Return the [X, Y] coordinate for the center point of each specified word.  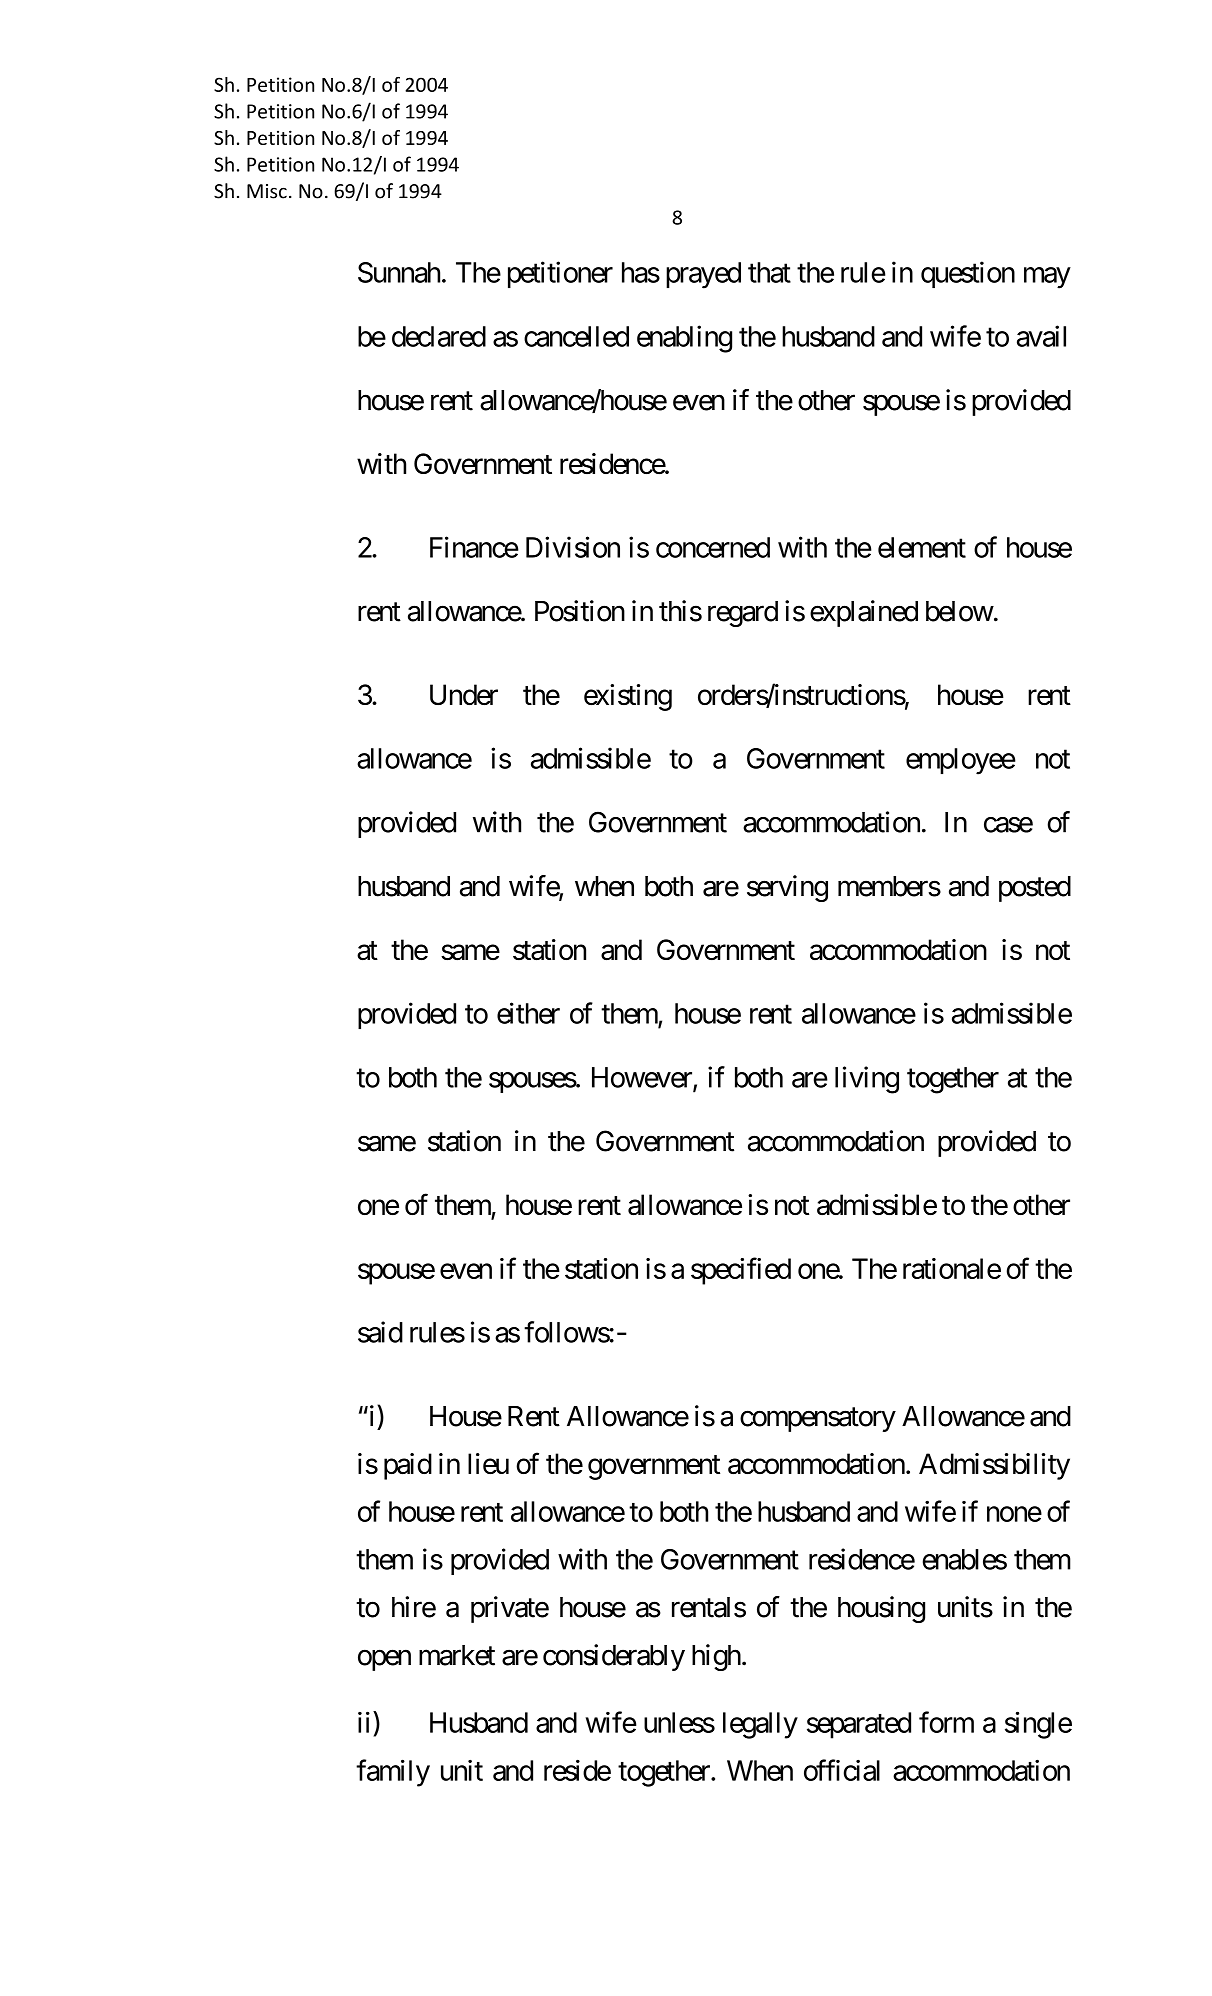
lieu [488, 1463]
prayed [703, 275]
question [968, 274]
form [946, 1722]
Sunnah [399, 272]
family [393, 1773]
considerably [614, 1657]
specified [741, 1271]
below [960, 611]
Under [464, 694]
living [867, 1080]
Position [580, 611]
